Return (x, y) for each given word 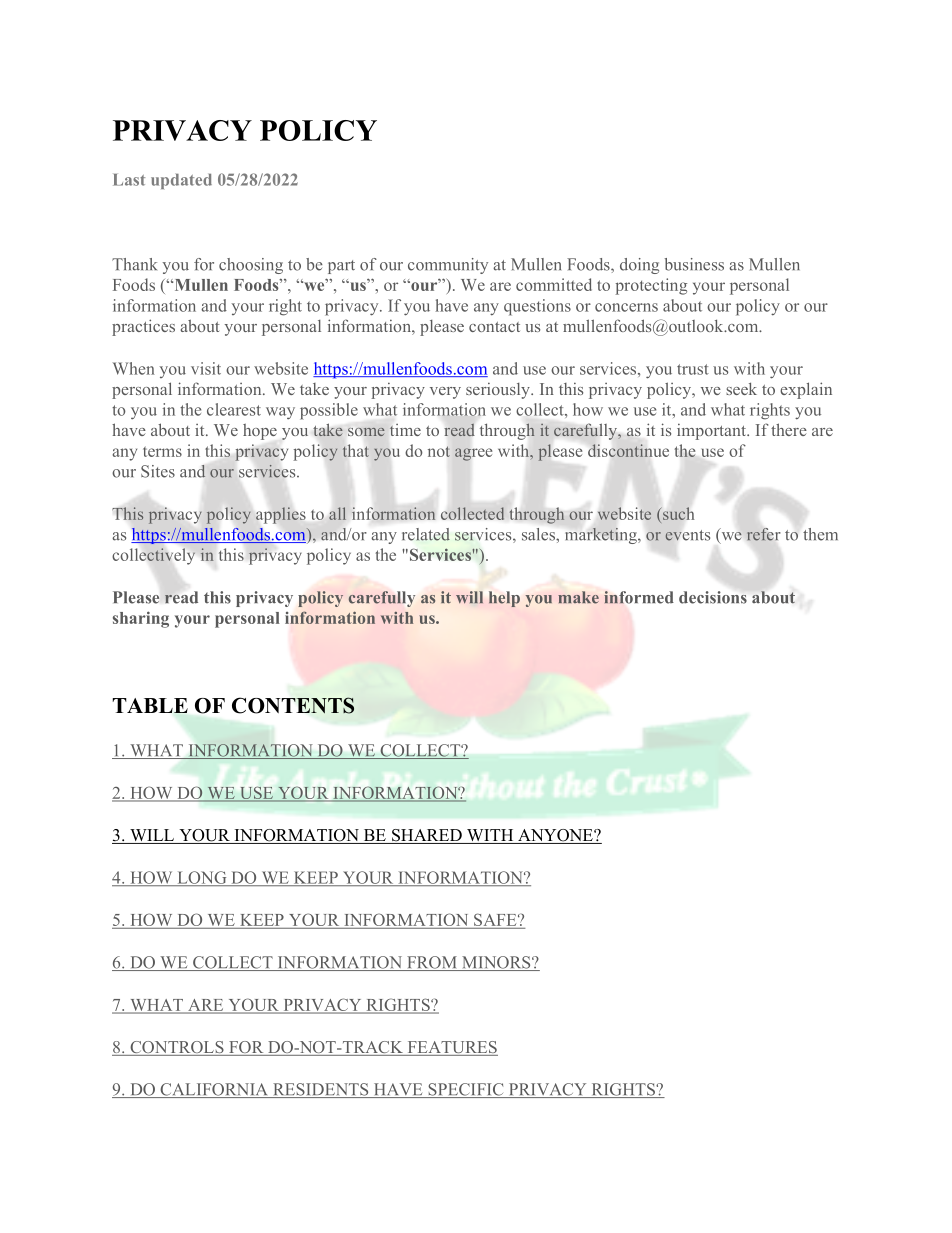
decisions (713, 597)
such (678, 513)
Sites (158, 471)
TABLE (150, 705)
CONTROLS (177, 1048)
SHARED (427, 836)
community (448, 266)
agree (473, 454)
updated (181, 181)
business (694, 264)
